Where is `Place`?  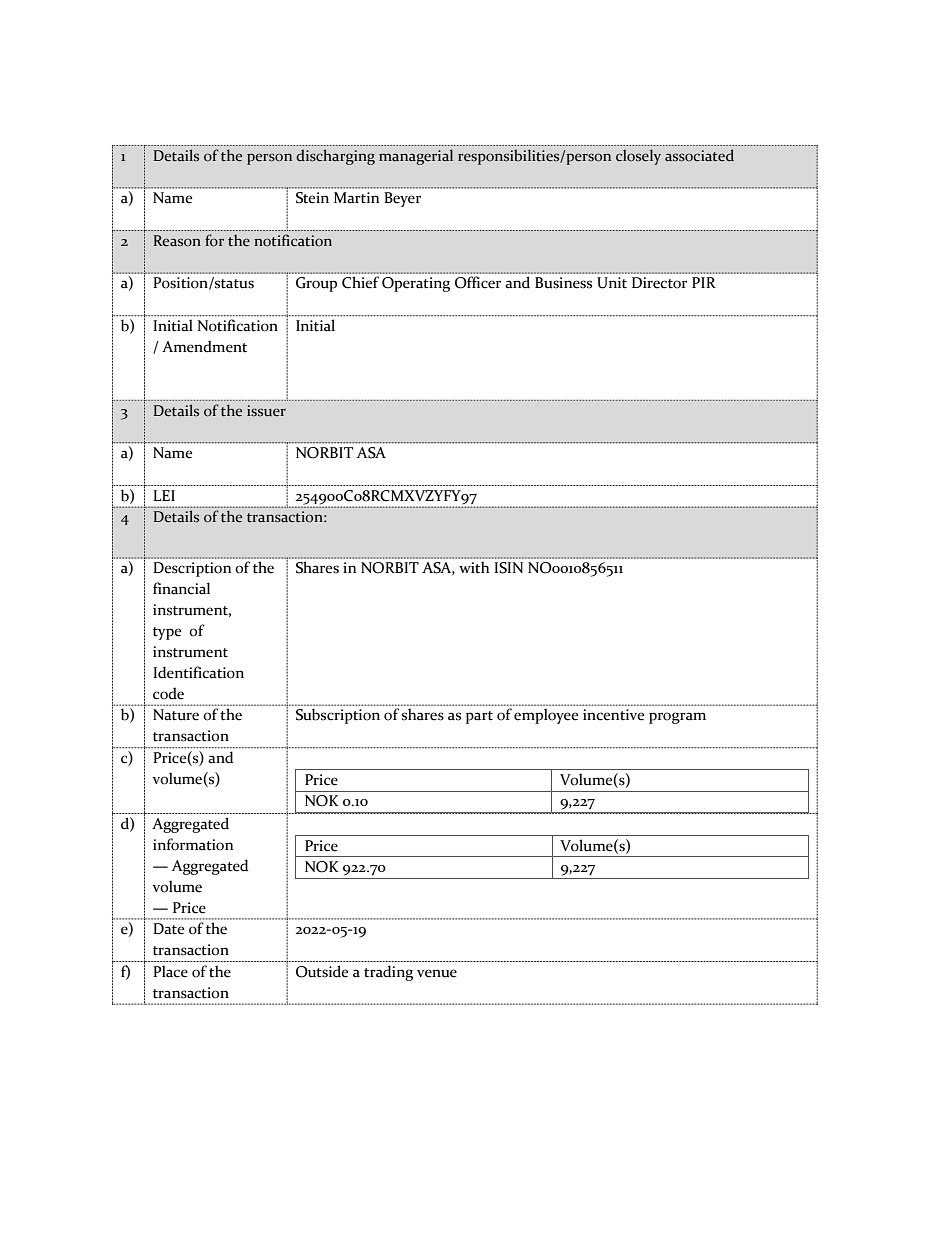
Place is located at coordinates (170, 971).
